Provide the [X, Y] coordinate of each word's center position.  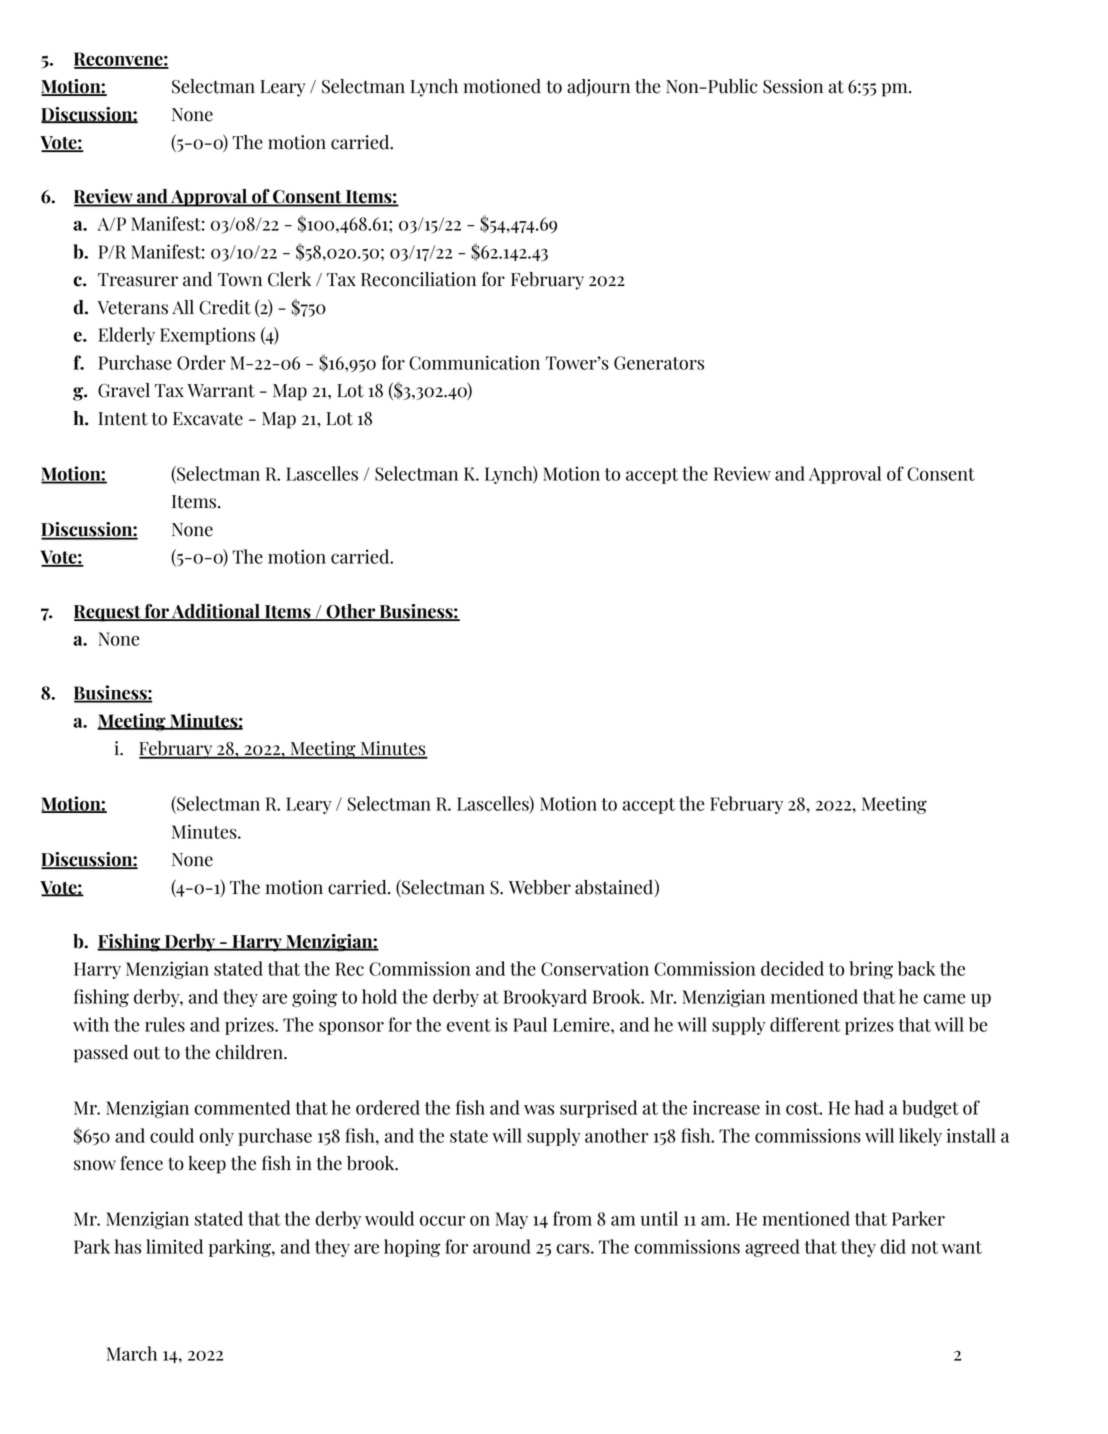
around [502, 1246]
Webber [540, 887]
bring [871, 970]
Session [793, 86]
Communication [474, 362]
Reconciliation [418, 279]
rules [165, 1024]
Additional [216, 612]
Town [240, 280]
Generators [659, 363]
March [132, 1353]
